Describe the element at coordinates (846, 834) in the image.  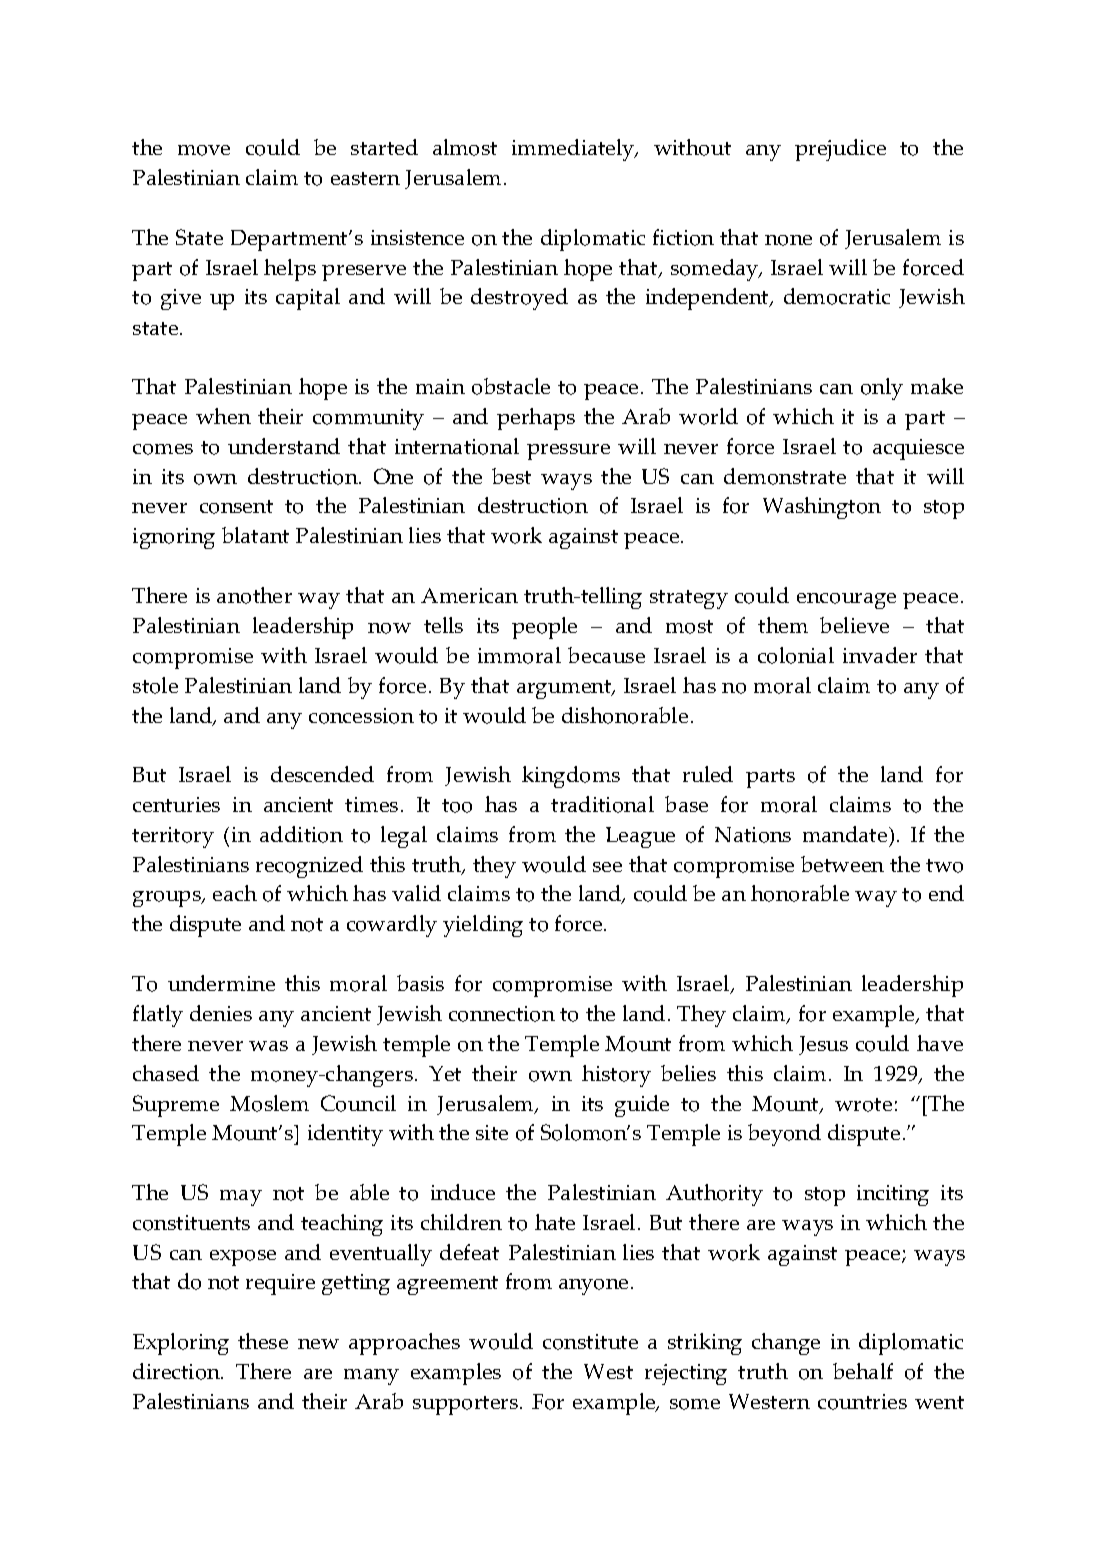
I see `mandate` at that location.
